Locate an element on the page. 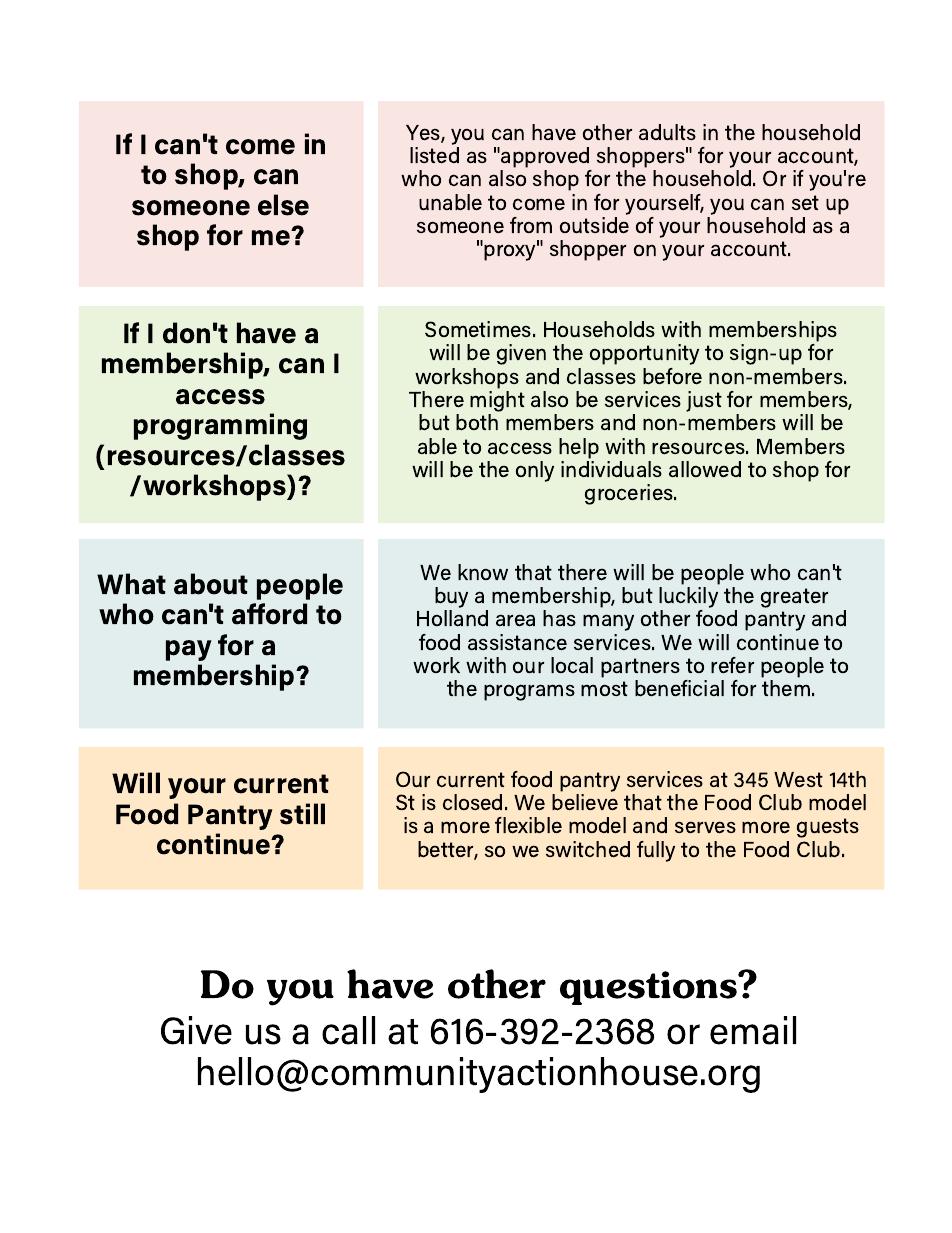  call is located at coordinates (348, 1030).
